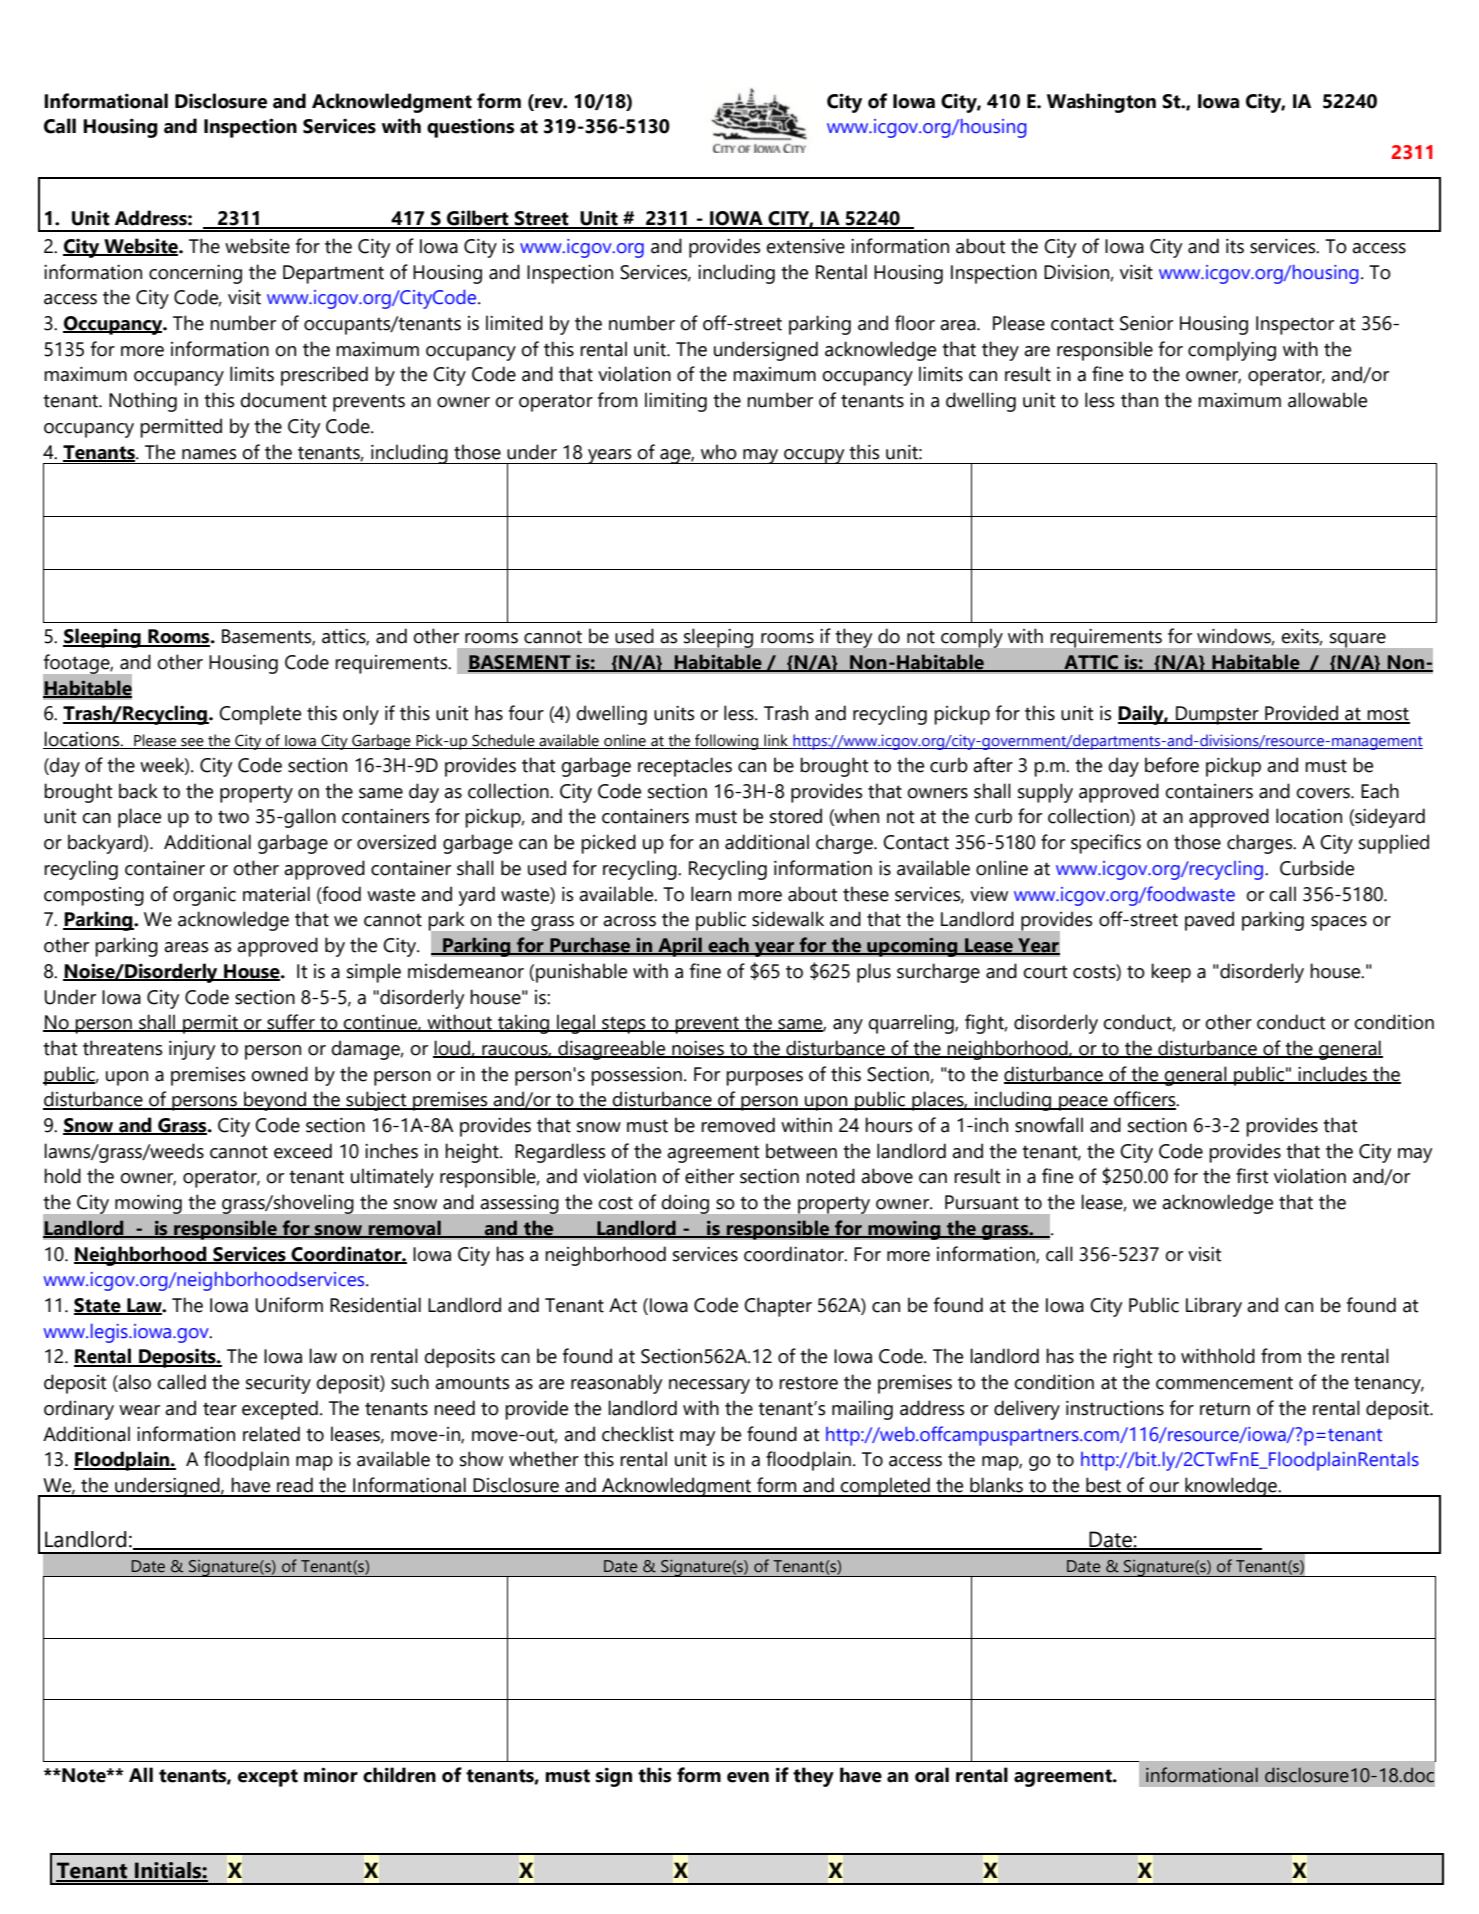 Image resolution: width=1479 pixels, height=1914 pixels. What do you see at coordinates (726, 742) in the screenshot?
I see `following` at bounding box center [726, 742].
